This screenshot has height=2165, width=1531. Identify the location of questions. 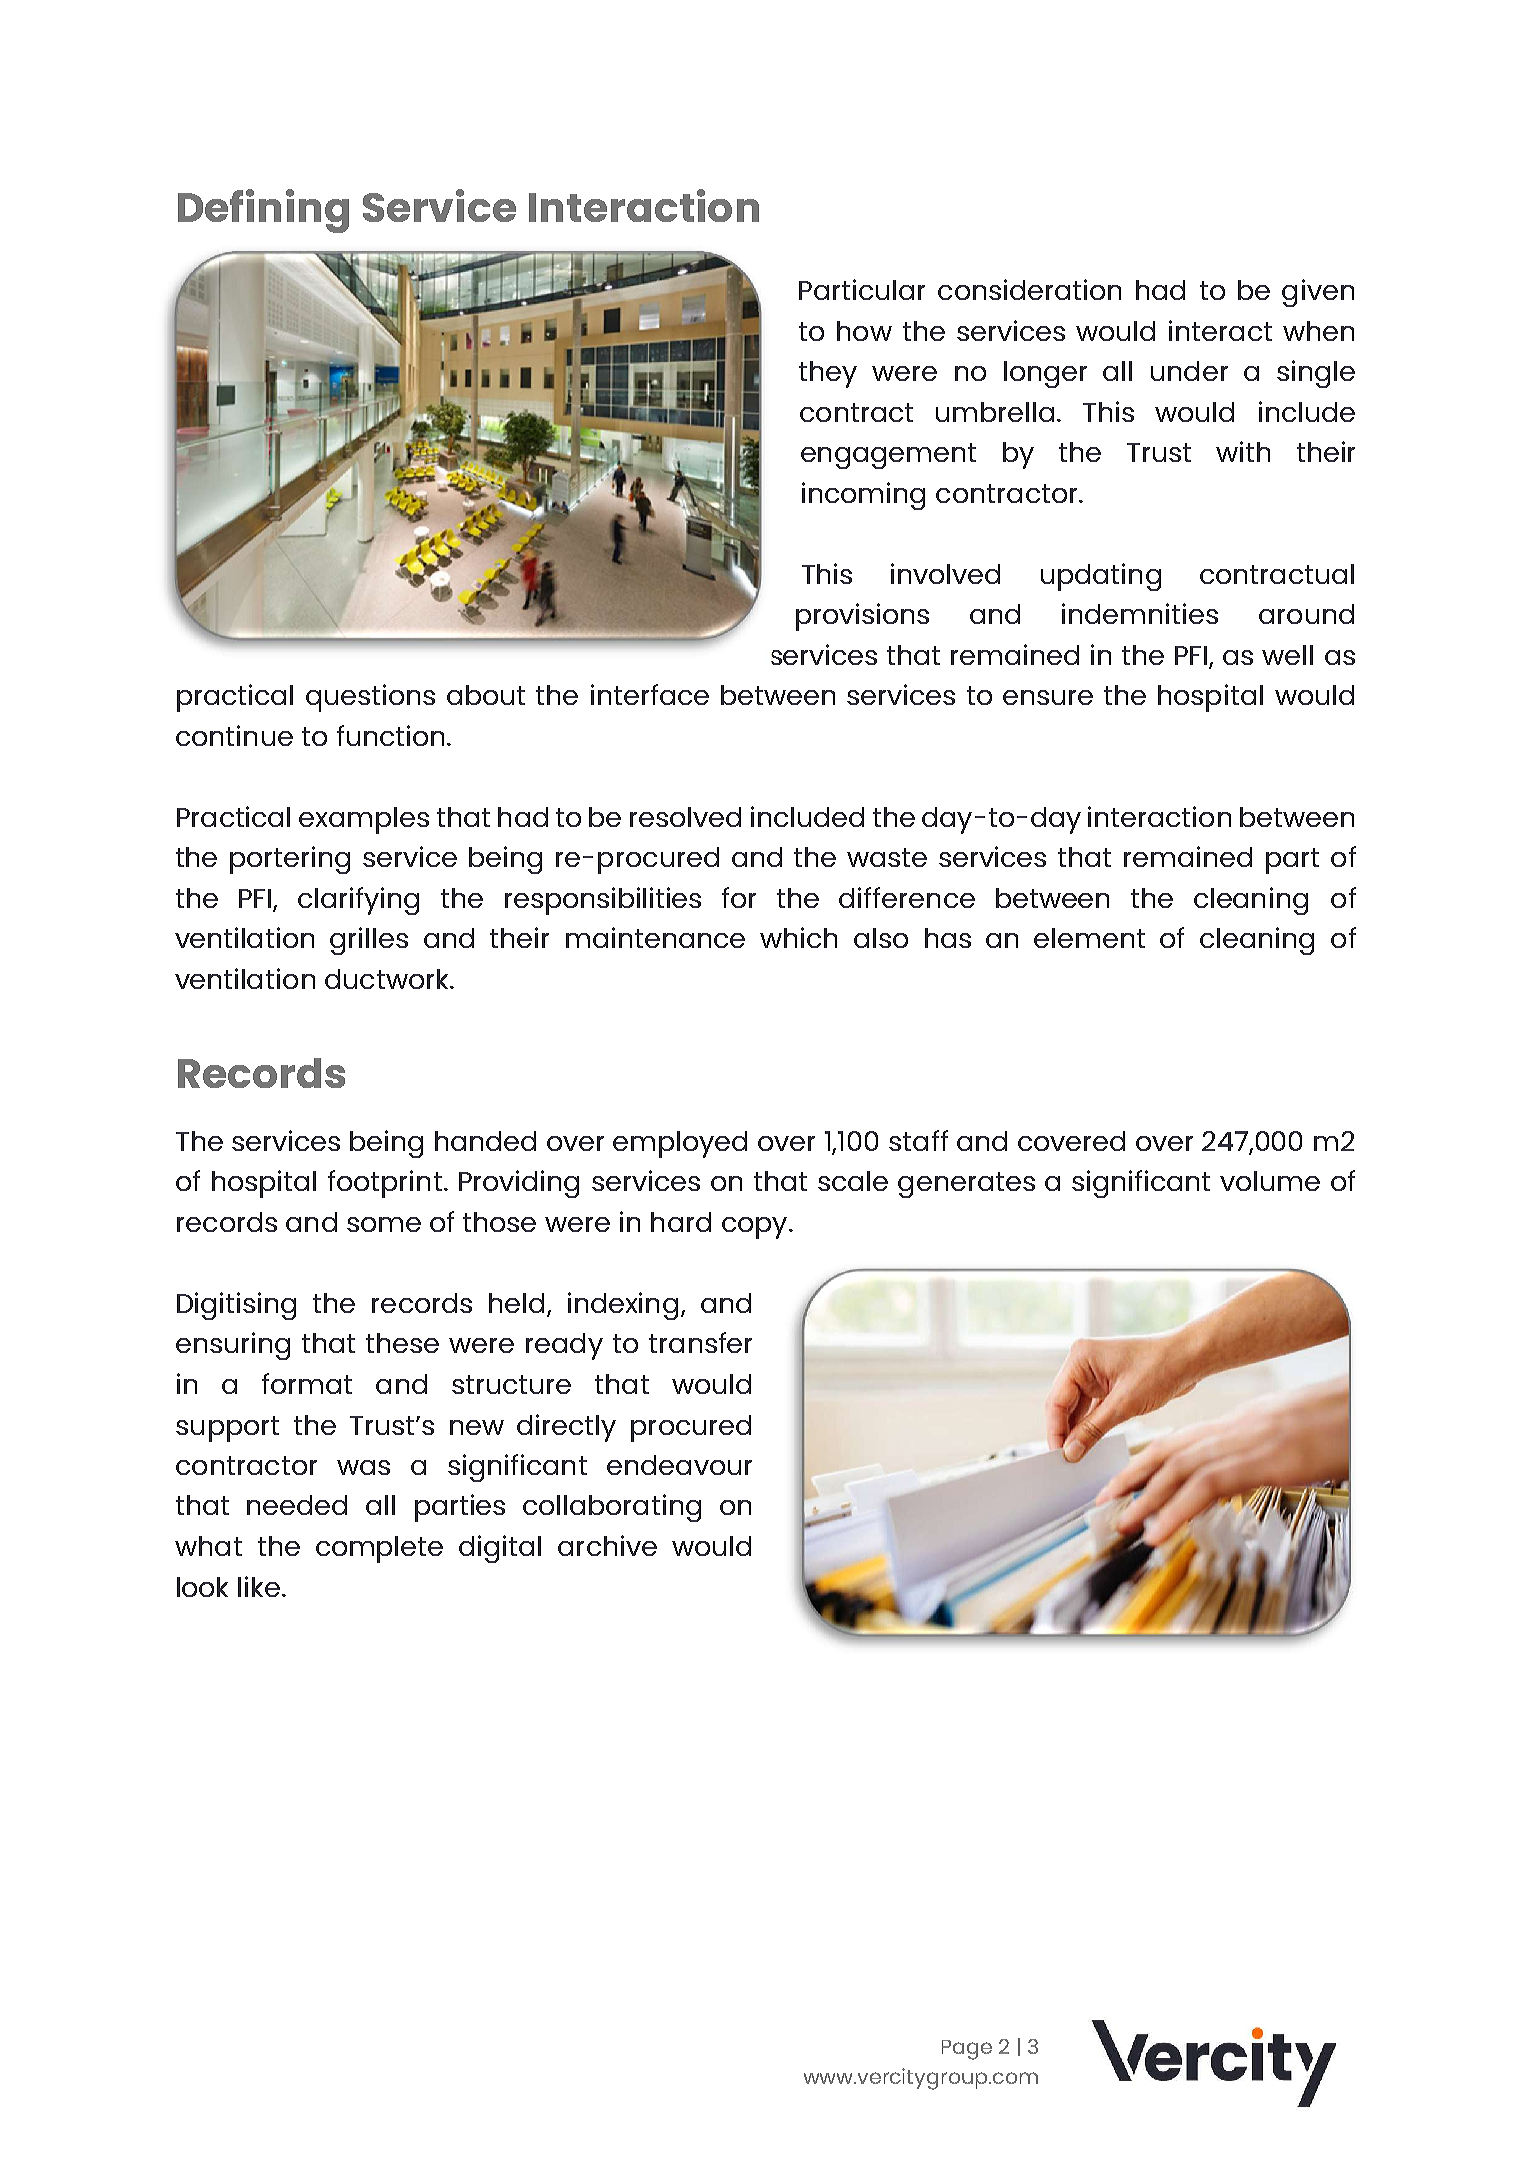
(370, 698).
